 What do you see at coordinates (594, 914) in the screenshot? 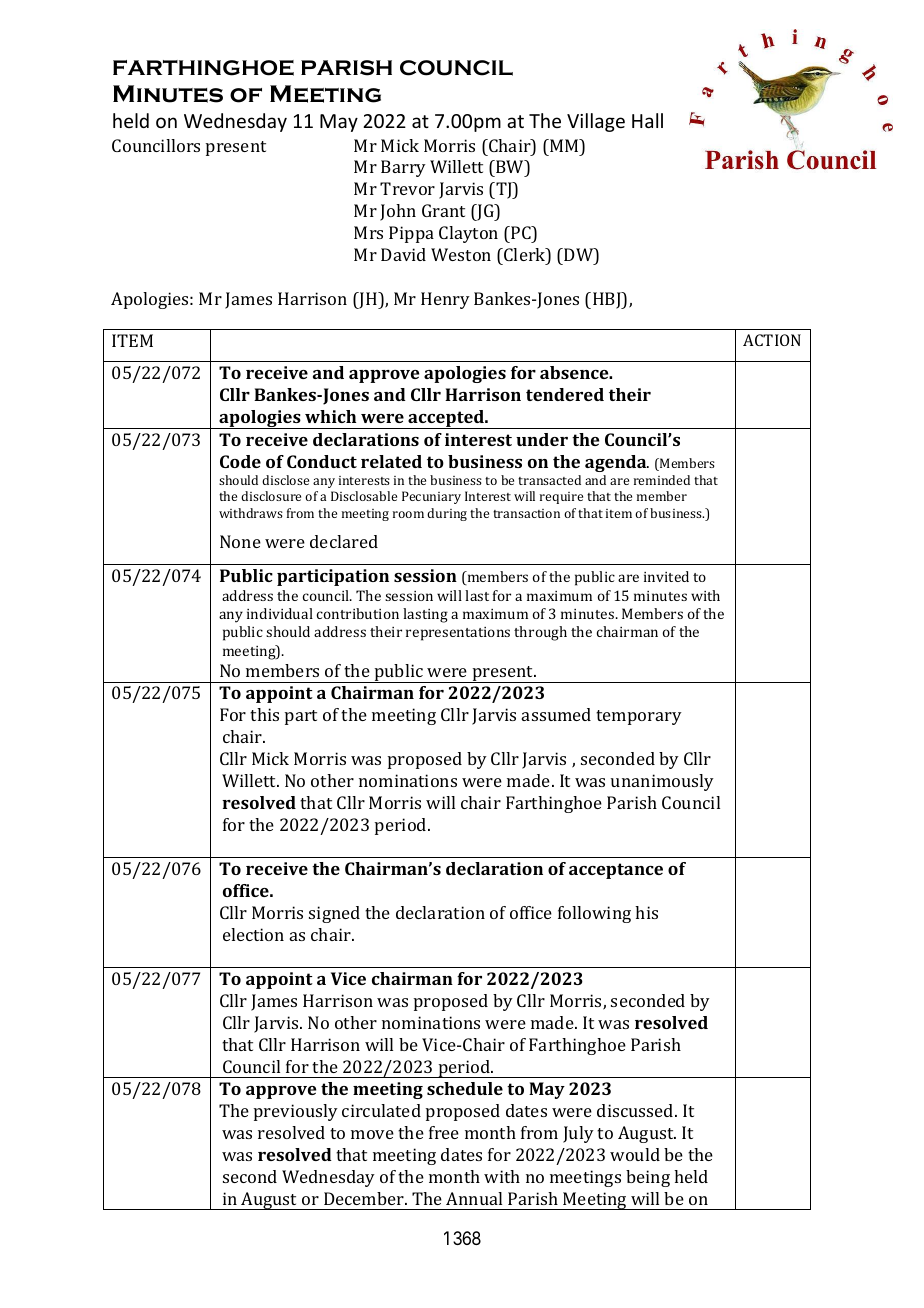
I see `following` at bounding box center [594, 914].
